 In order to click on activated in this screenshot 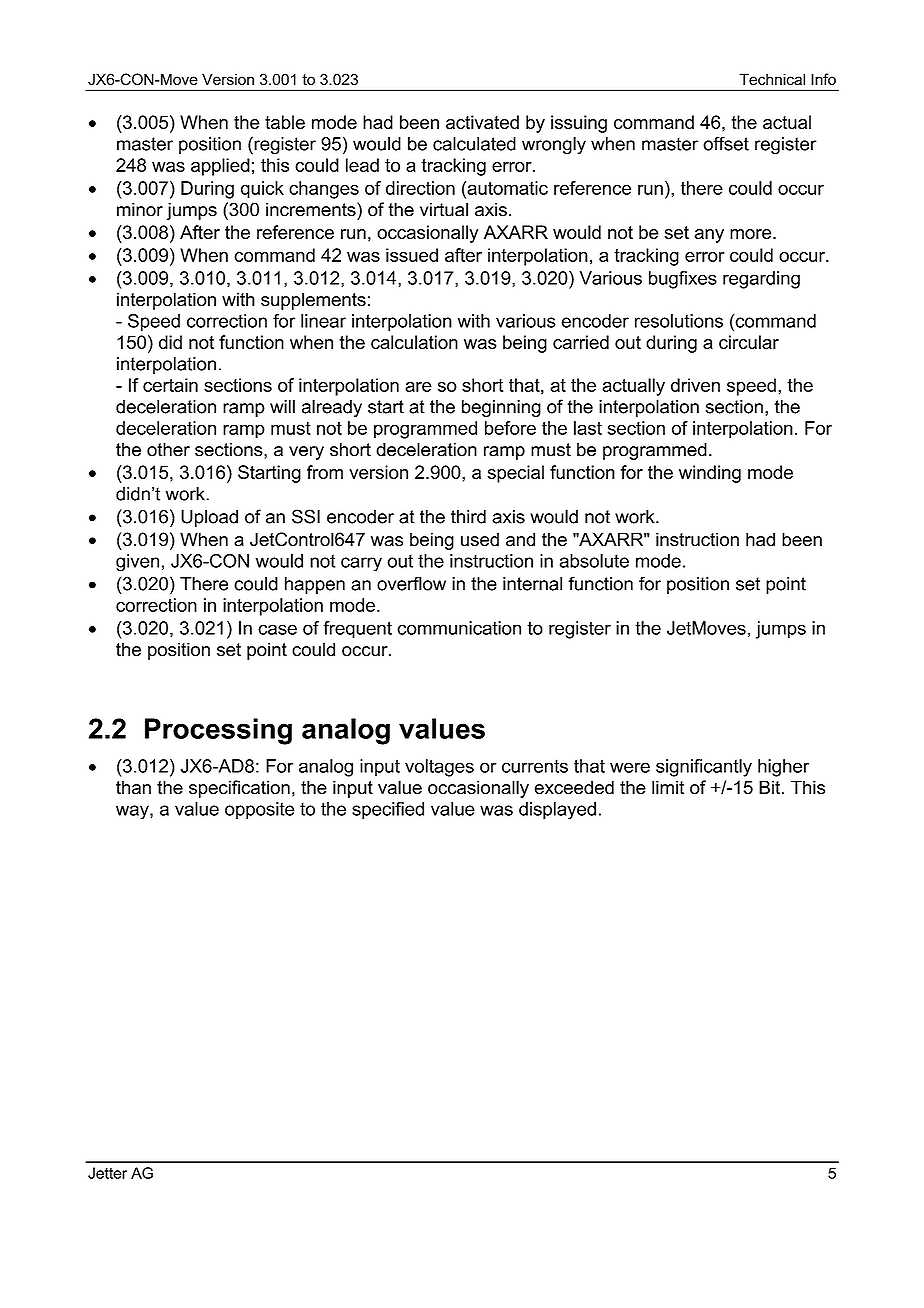, I will do `click(482, 122)`.
